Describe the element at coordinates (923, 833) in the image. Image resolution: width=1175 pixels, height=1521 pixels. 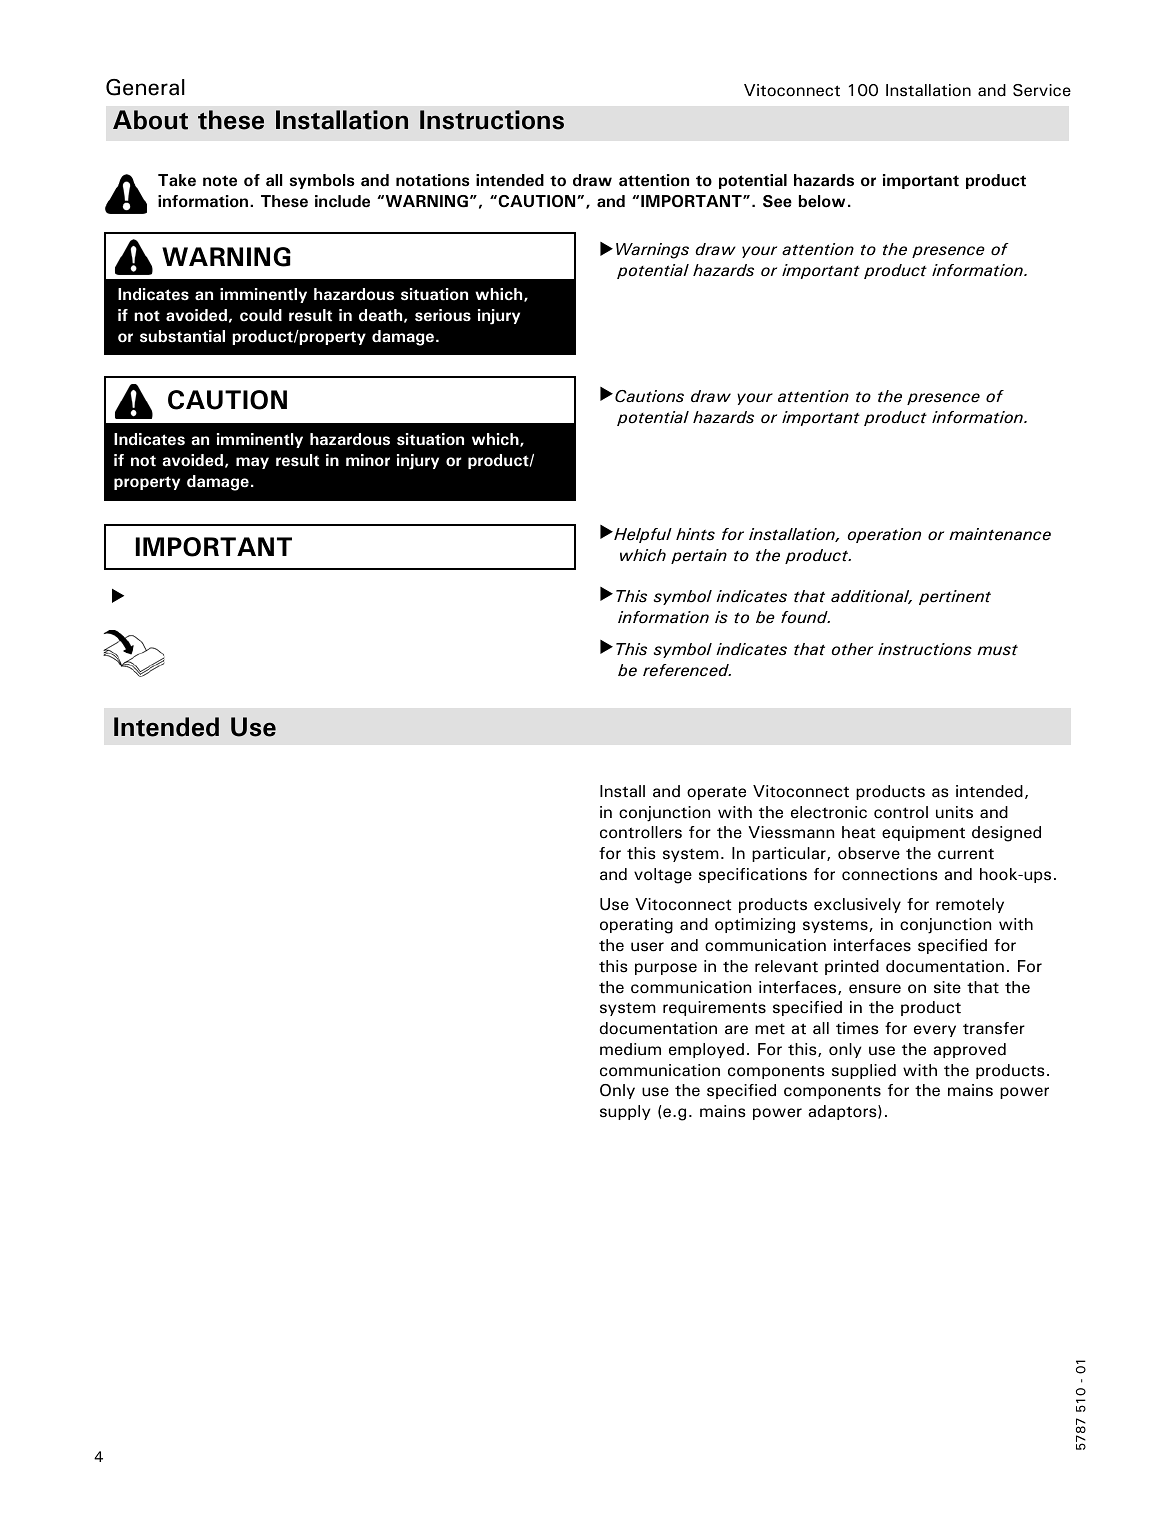
I see `equipment` at that location.
